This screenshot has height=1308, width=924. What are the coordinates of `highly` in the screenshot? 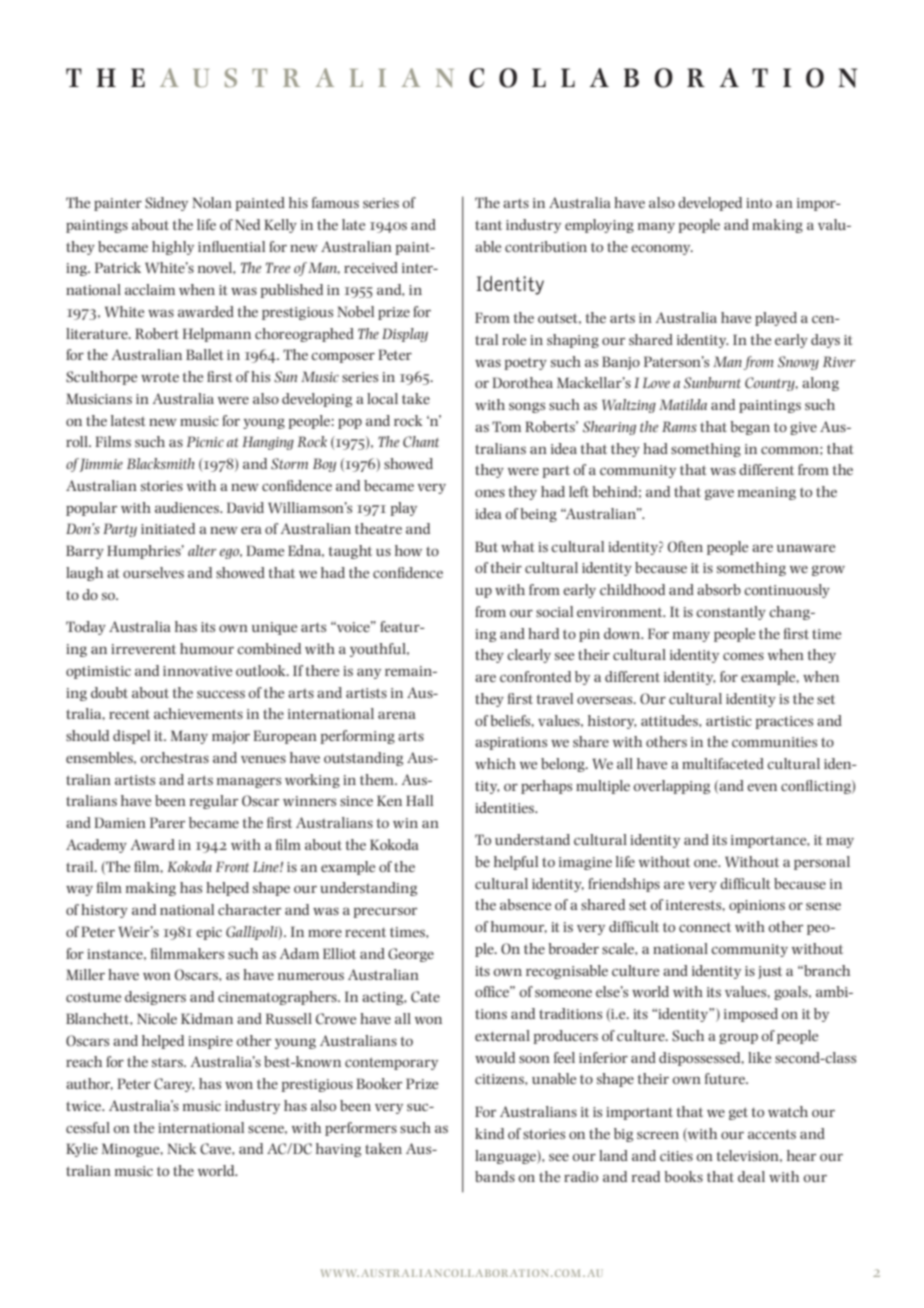 It's located at (173, 248).
